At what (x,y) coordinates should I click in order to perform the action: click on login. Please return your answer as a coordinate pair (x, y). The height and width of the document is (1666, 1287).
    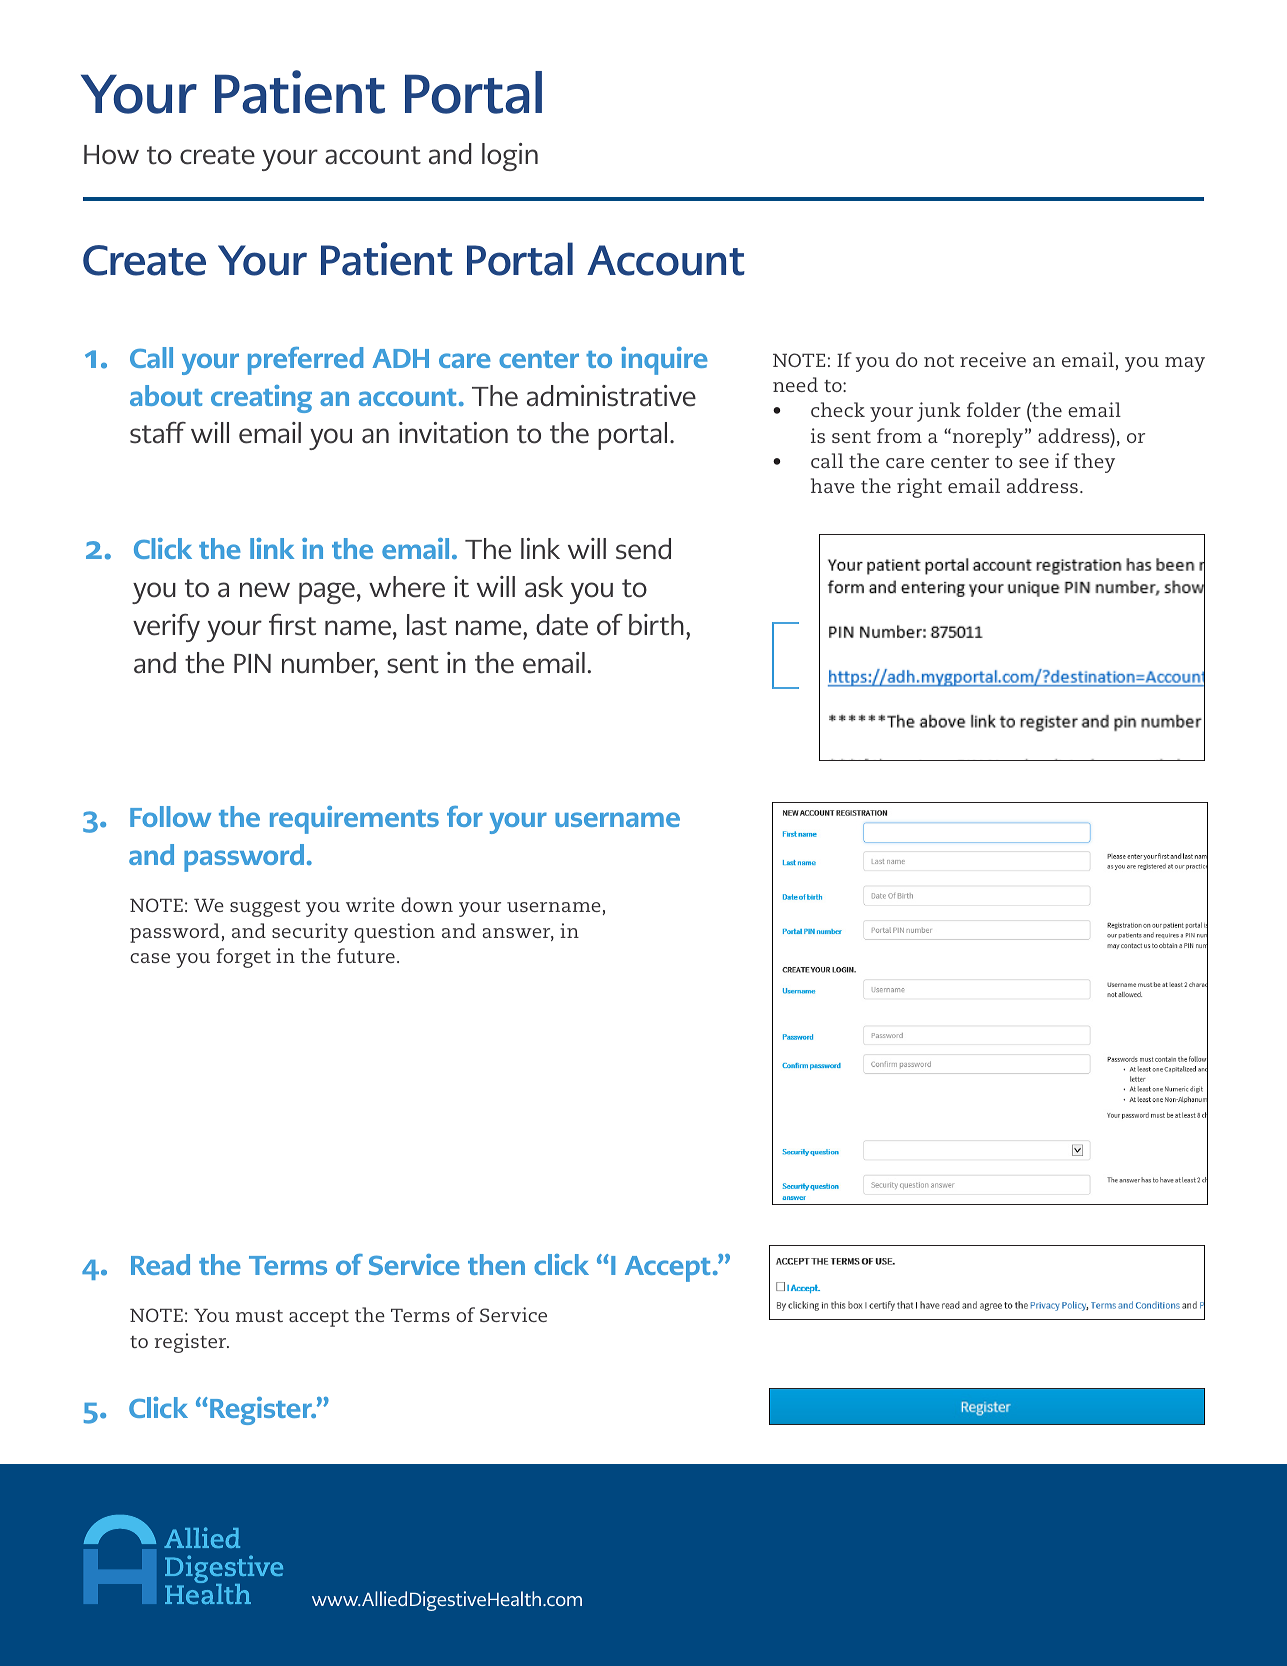
    Looking at the image, I should click on (510, 157).
